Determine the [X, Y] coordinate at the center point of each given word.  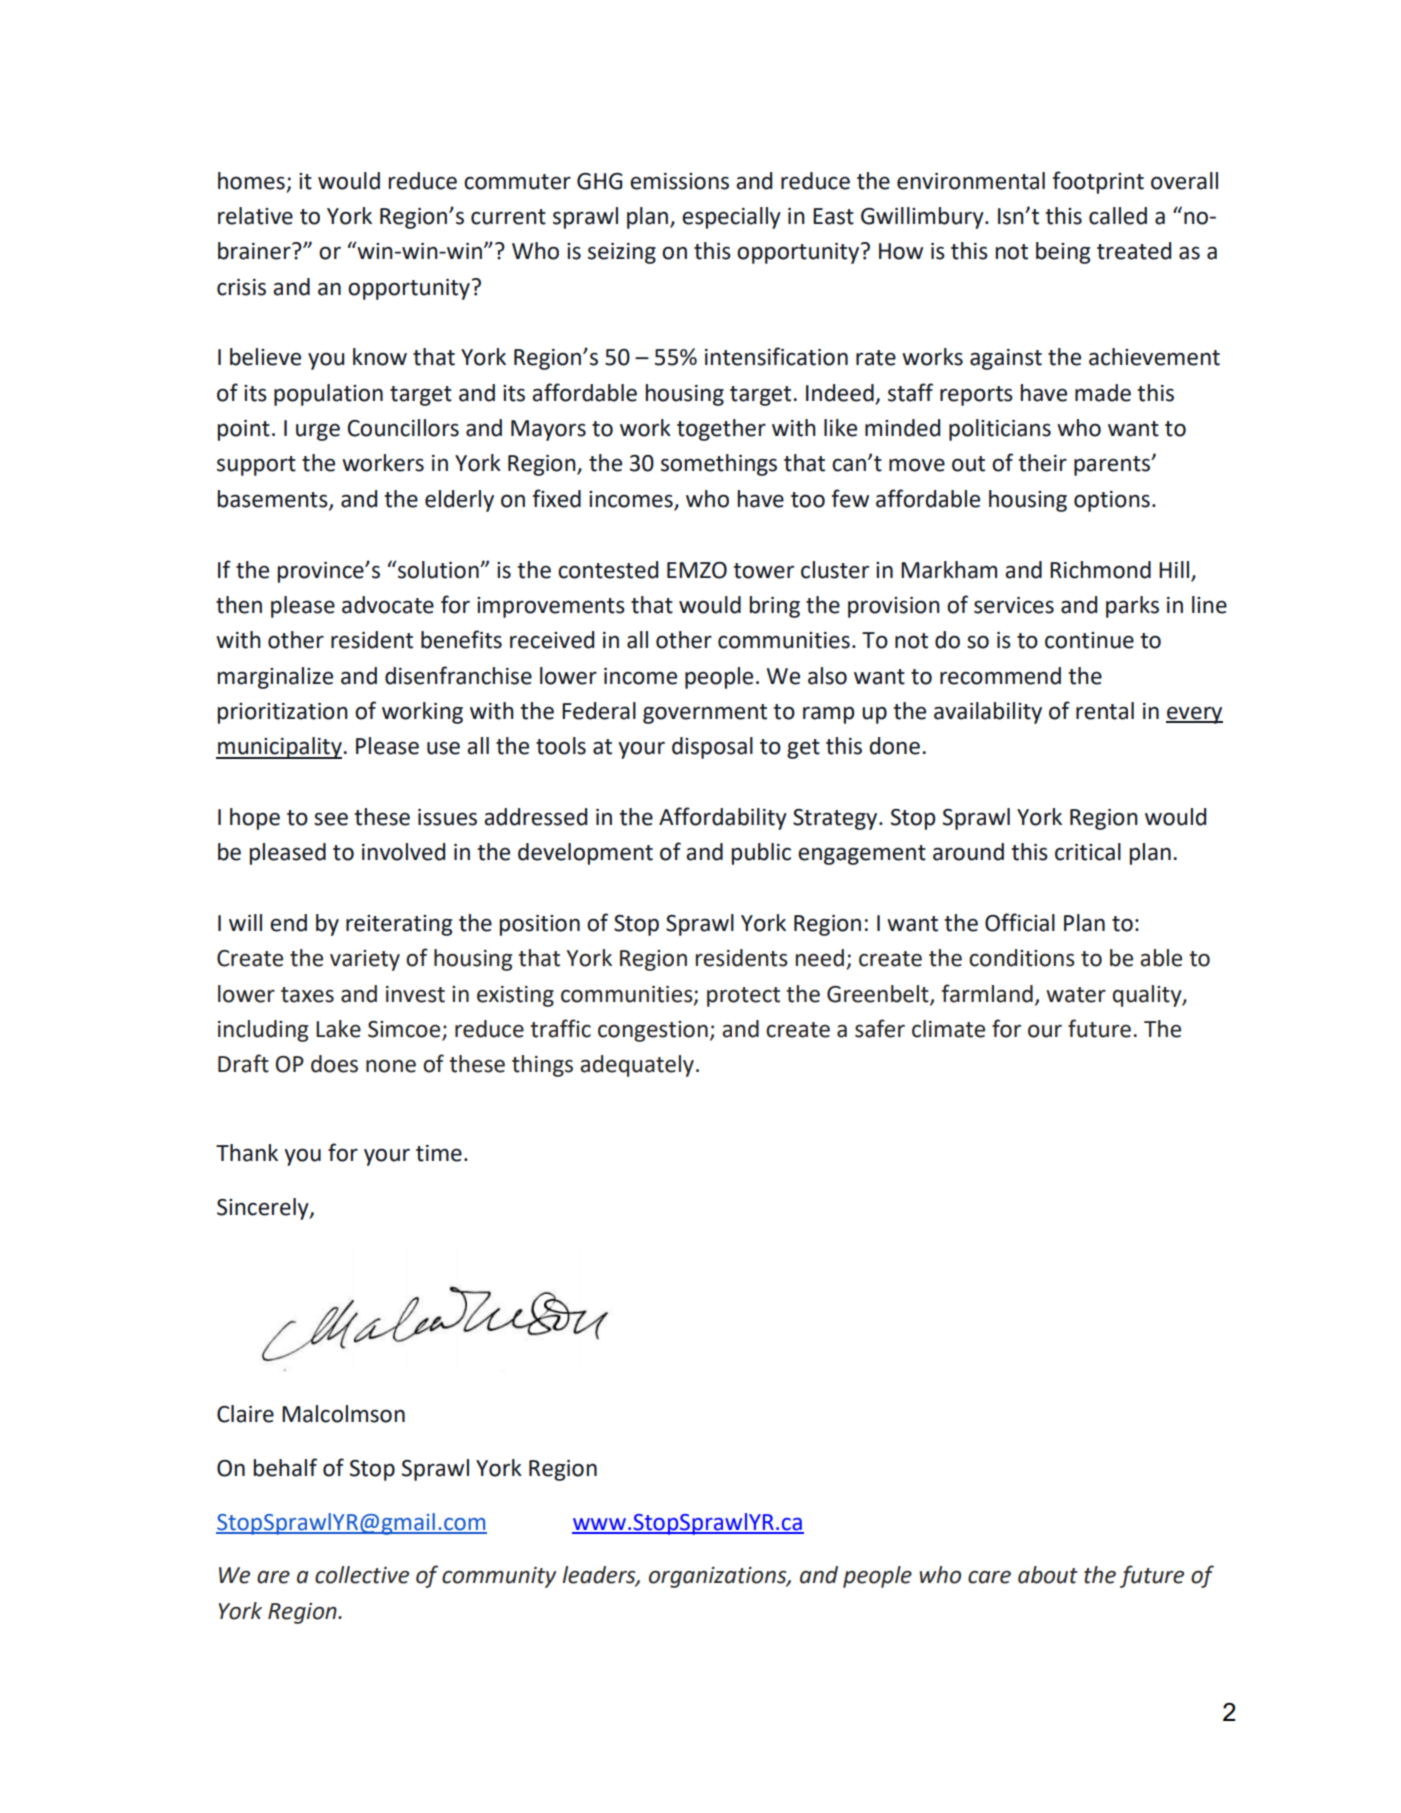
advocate [388, 605]
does [334, 1064]
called [1118, 216]
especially [731, 218]
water [1076, 995]
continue [1089, 640]
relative [255, 216]
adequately [637, 1066]
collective [362, 1575]
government [705, 714]
